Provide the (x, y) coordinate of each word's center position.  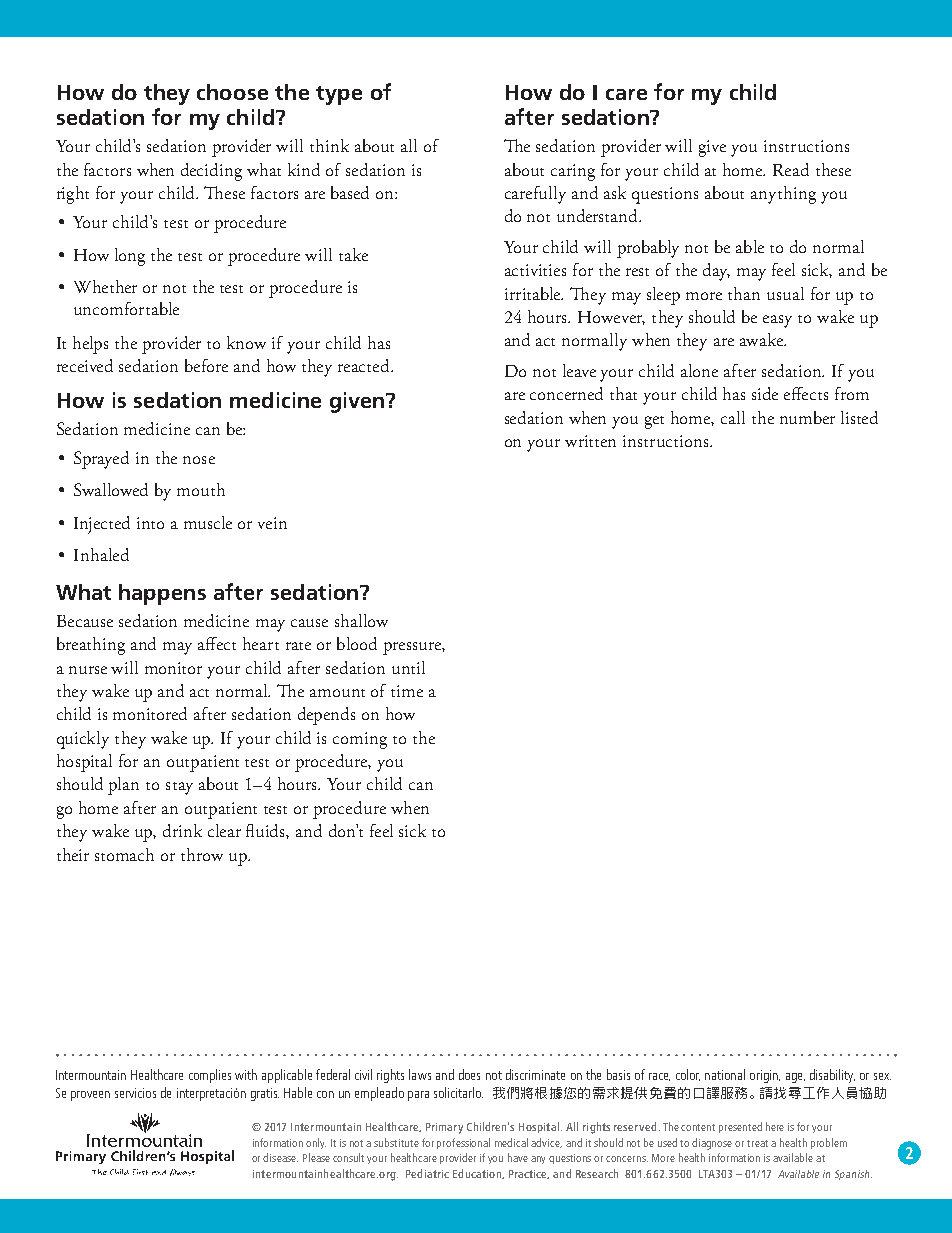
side (765, 393)
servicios (135, 1093)
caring (573, 172)
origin (765, 1076)
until (408, 667)
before (206, 365)
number (807, 417)
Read (791, 169)
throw (202, 854)
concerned (566, 393)
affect (217, 643)
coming (360, 740)
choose (232, 92)
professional (463, 1143)
